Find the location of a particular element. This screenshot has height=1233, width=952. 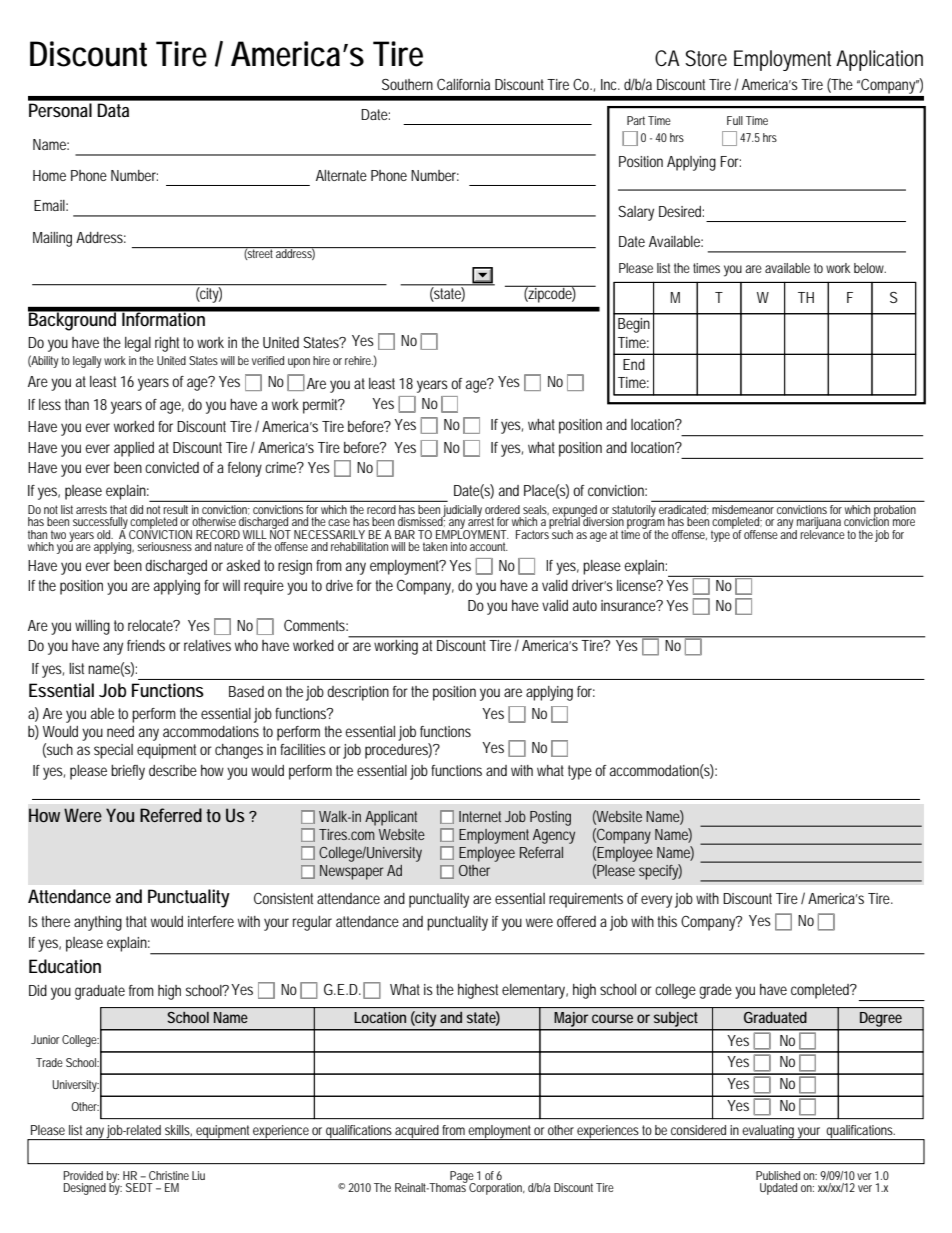

relevance is located at coordinates (822, 533).
